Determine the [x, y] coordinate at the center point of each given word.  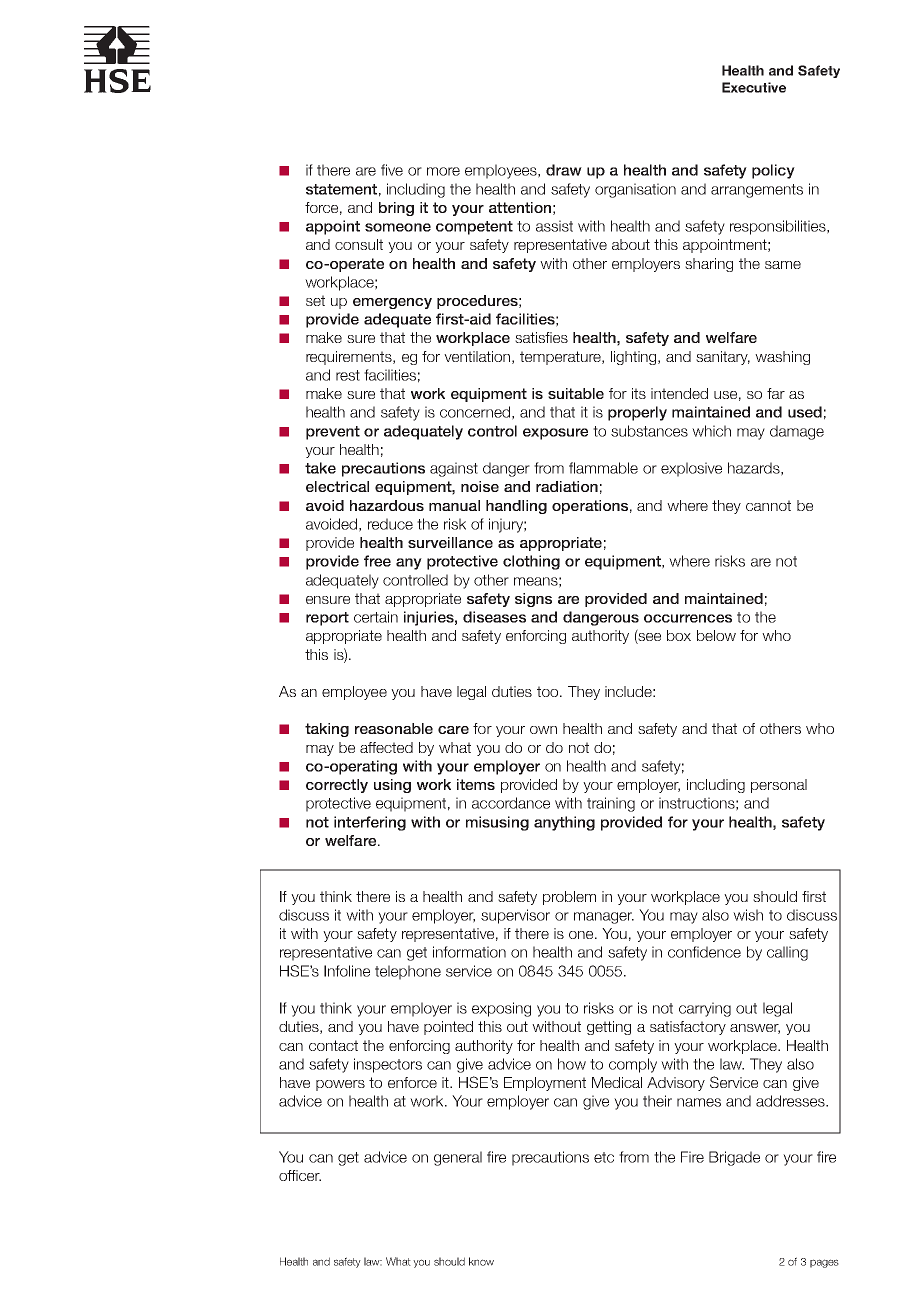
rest [348, 375]
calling [787, 953]
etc [604, 1157]
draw [564, 170]
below [716, 635]
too [549, 691]
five [392, 170]
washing [782, 358]
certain [376, 617]
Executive [754, 87]
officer [300, 1175]
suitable [576, 393]
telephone [408, 972]
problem [569, 898]
